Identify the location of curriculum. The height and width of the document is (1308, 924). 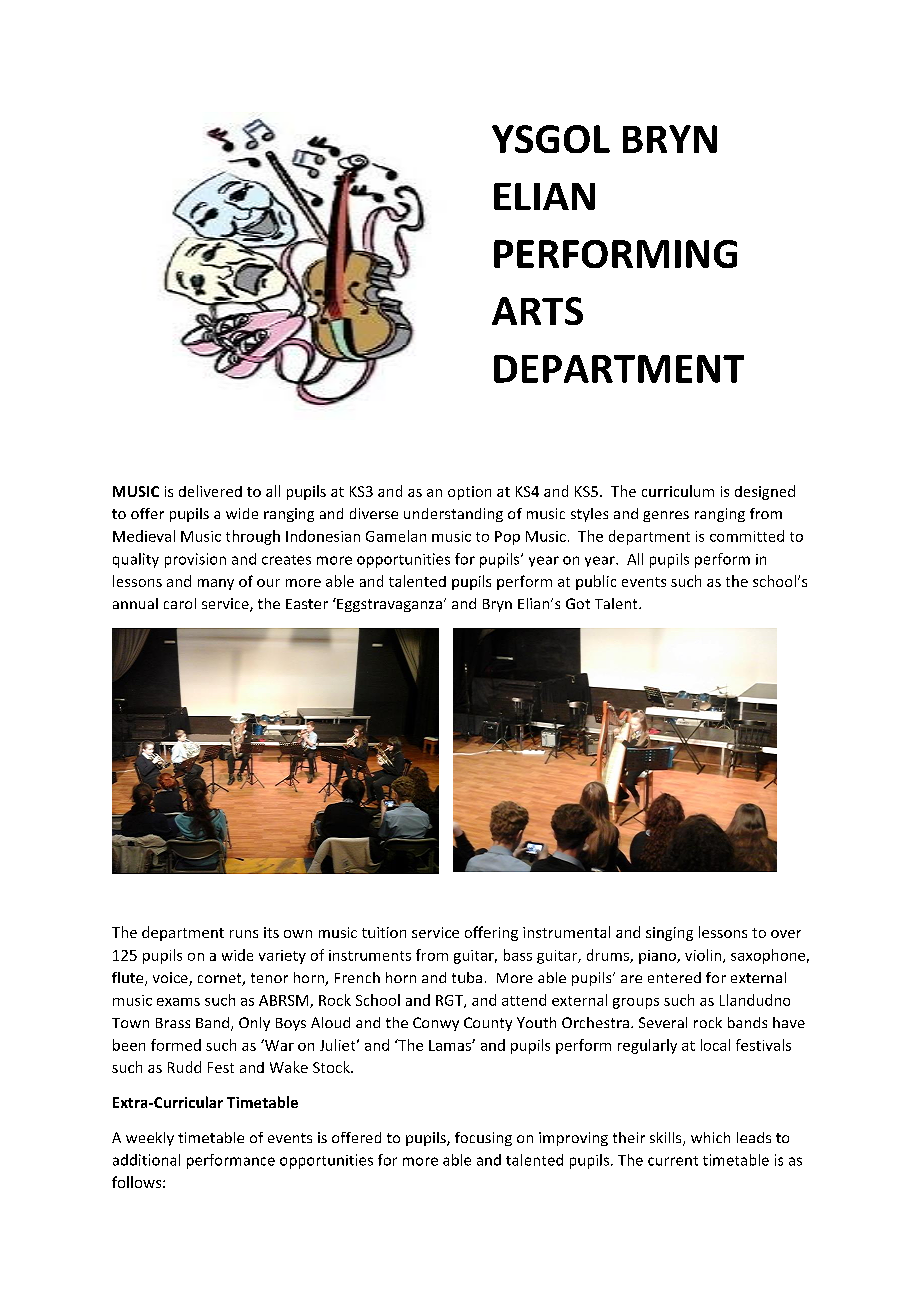
(678, 491).
